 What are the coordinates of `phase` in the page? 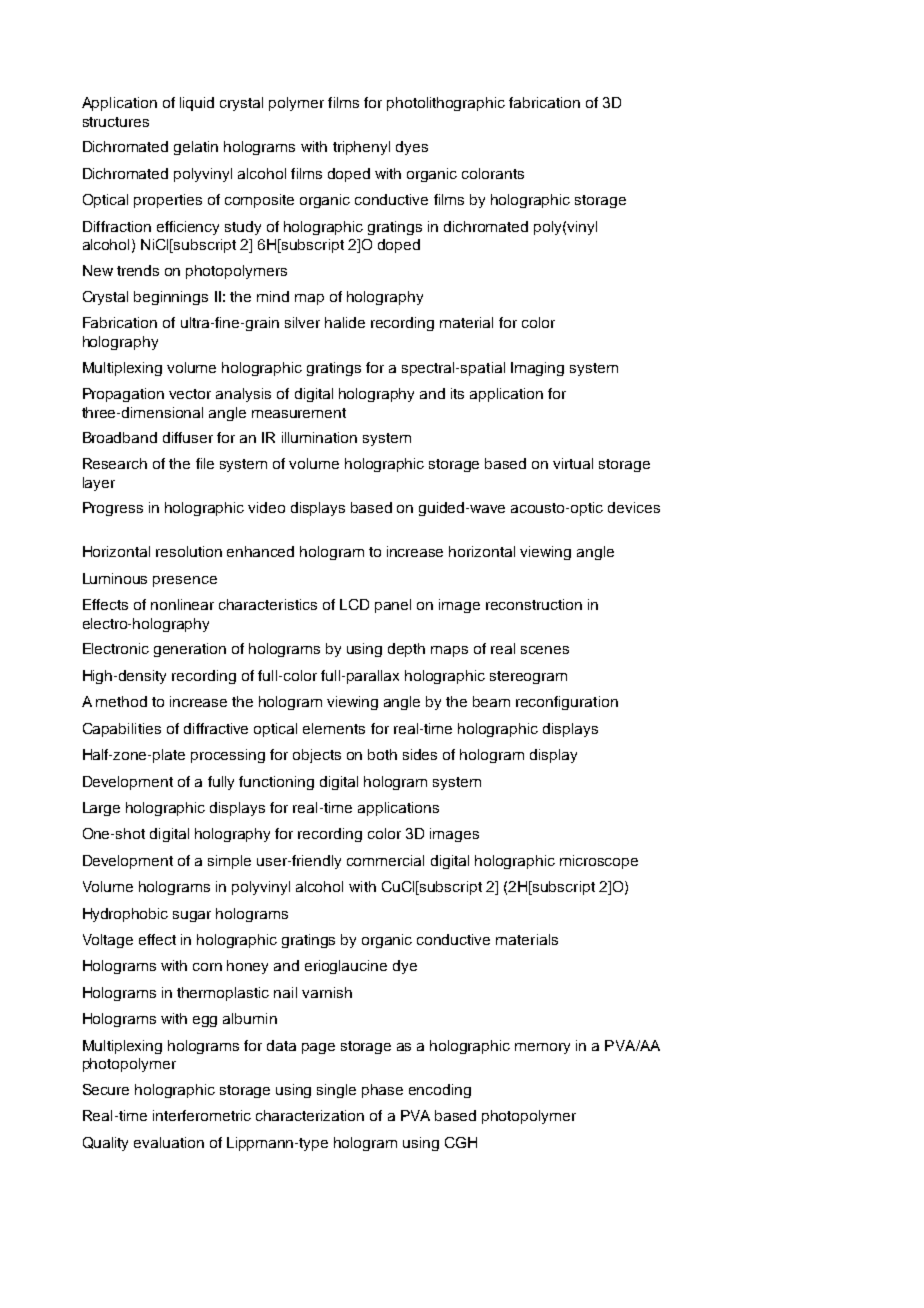 It's located at (382, 1091).
